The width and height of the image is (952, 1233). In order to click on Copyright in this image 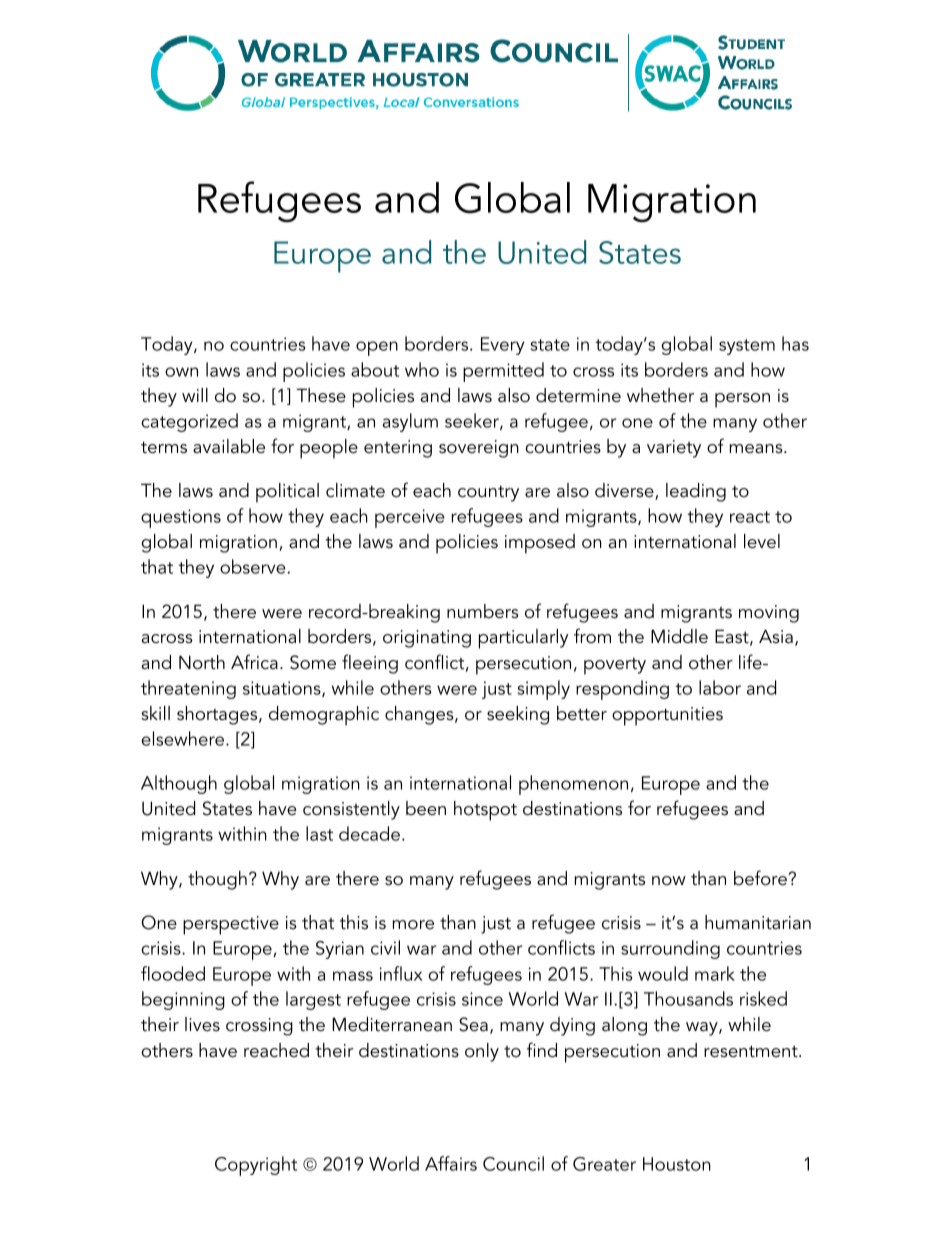, I will do `click(256, 1166)`.
